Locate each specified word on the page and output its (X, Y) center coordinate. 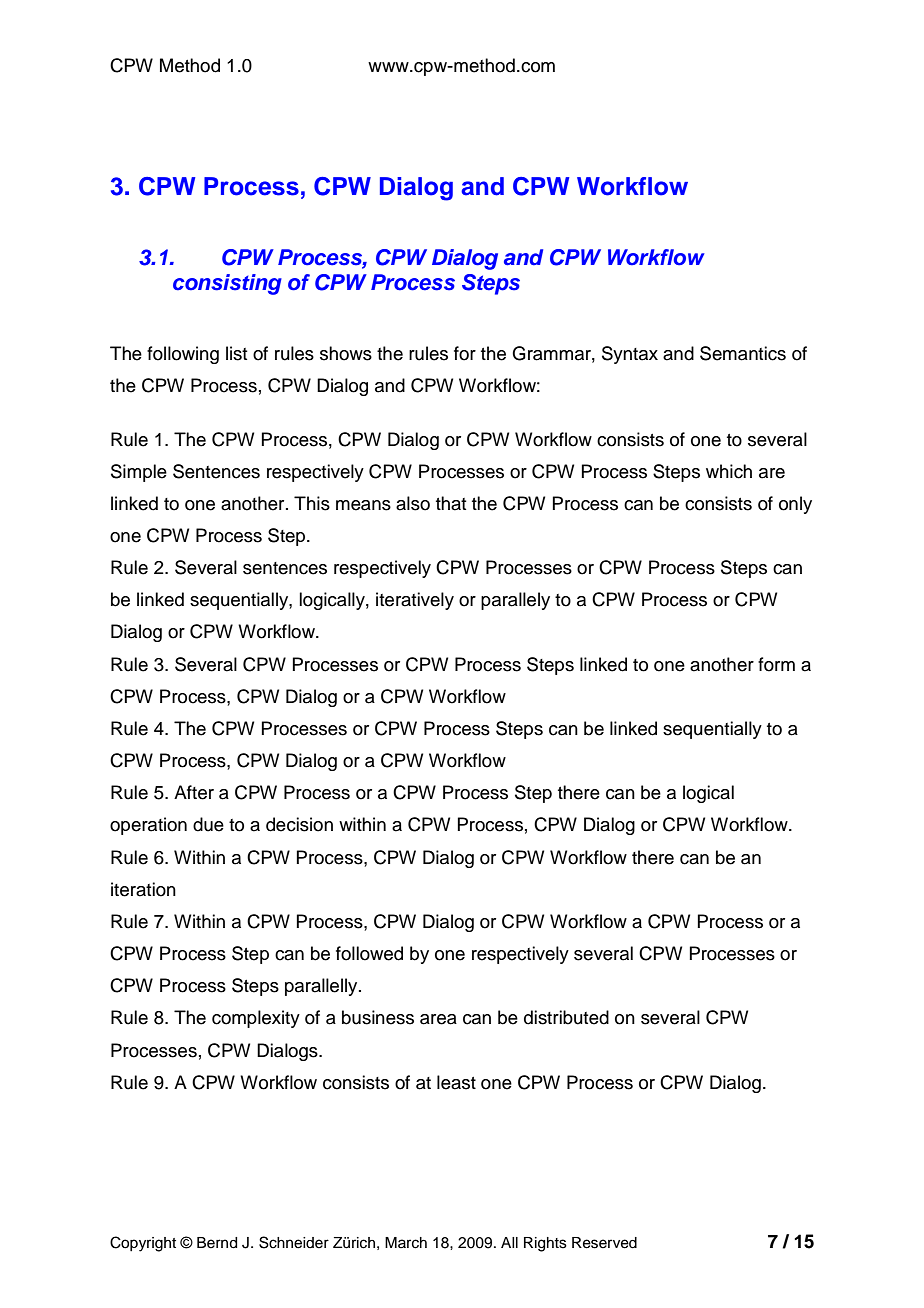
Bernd (217, 1243)
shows (346, 353)
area (438, 1019)
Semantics (743, 353)
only (795, 505)
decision (299, 824)
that (451, 503)
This (312, 503)
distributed (566, 1017)
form (776, 664)
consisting (227, 284)
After (194, 792)
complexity (256, 1019)
